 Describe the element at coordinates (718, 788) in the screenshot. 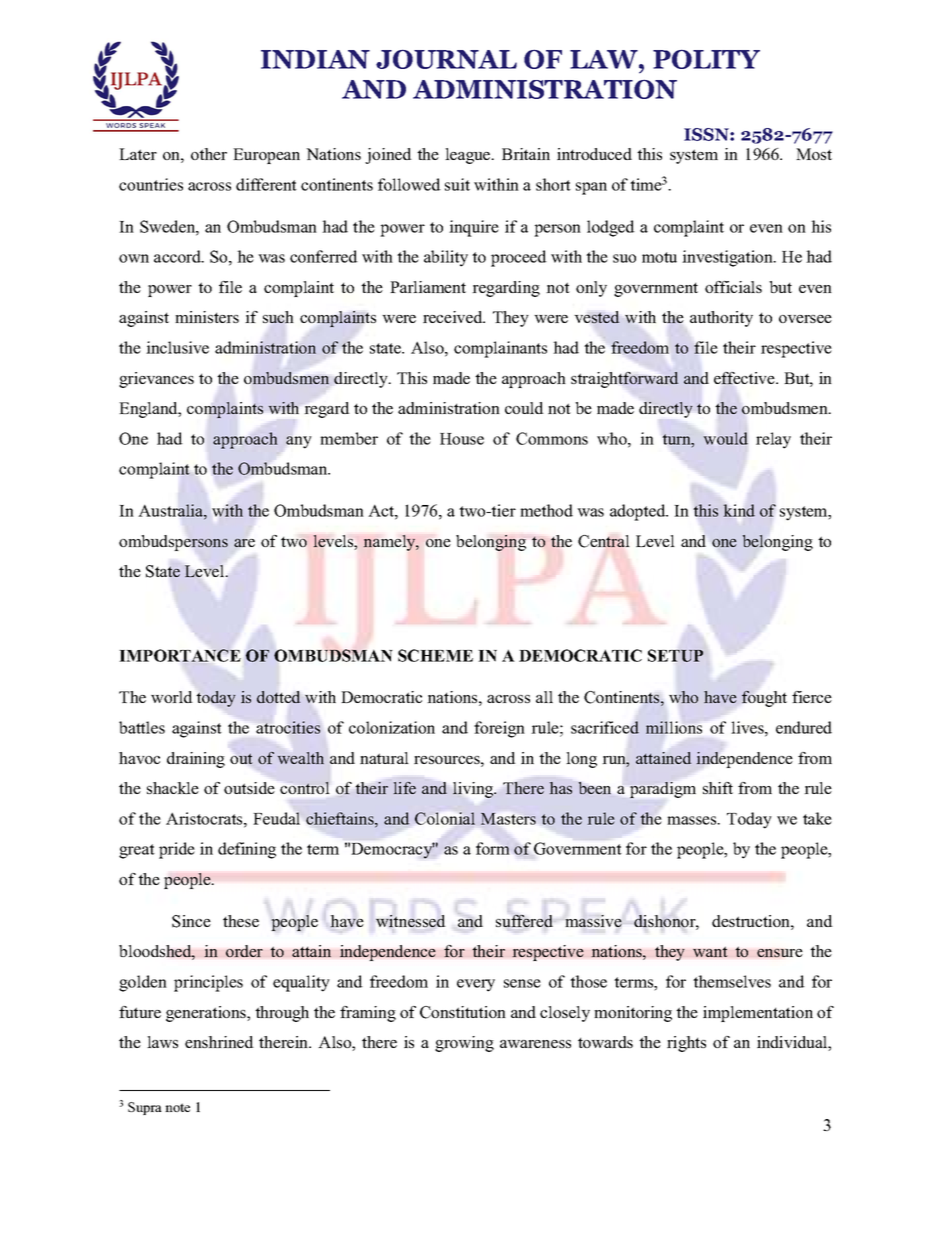

I see `shift` at that location.
